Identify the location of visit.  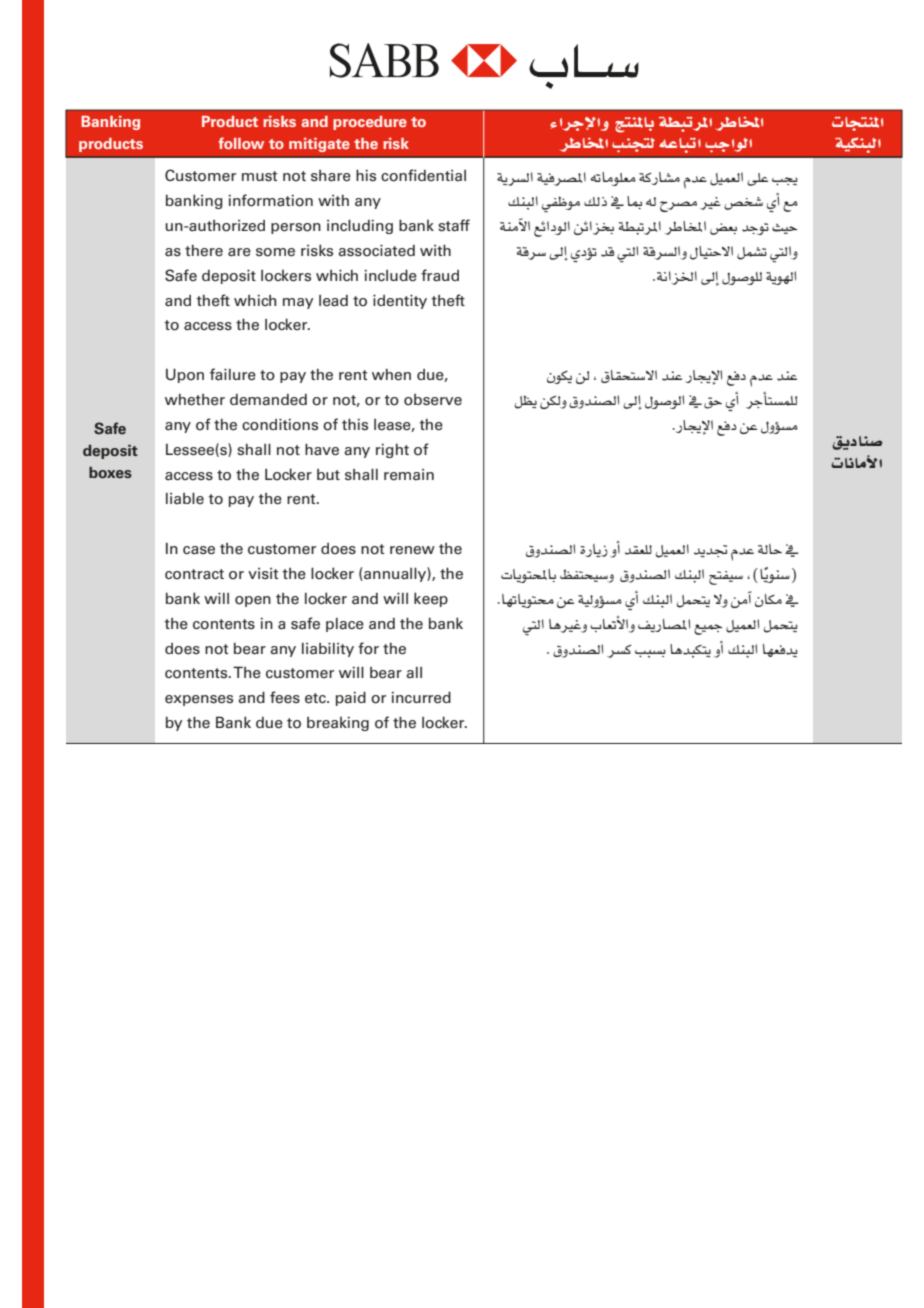
(263, 573).
